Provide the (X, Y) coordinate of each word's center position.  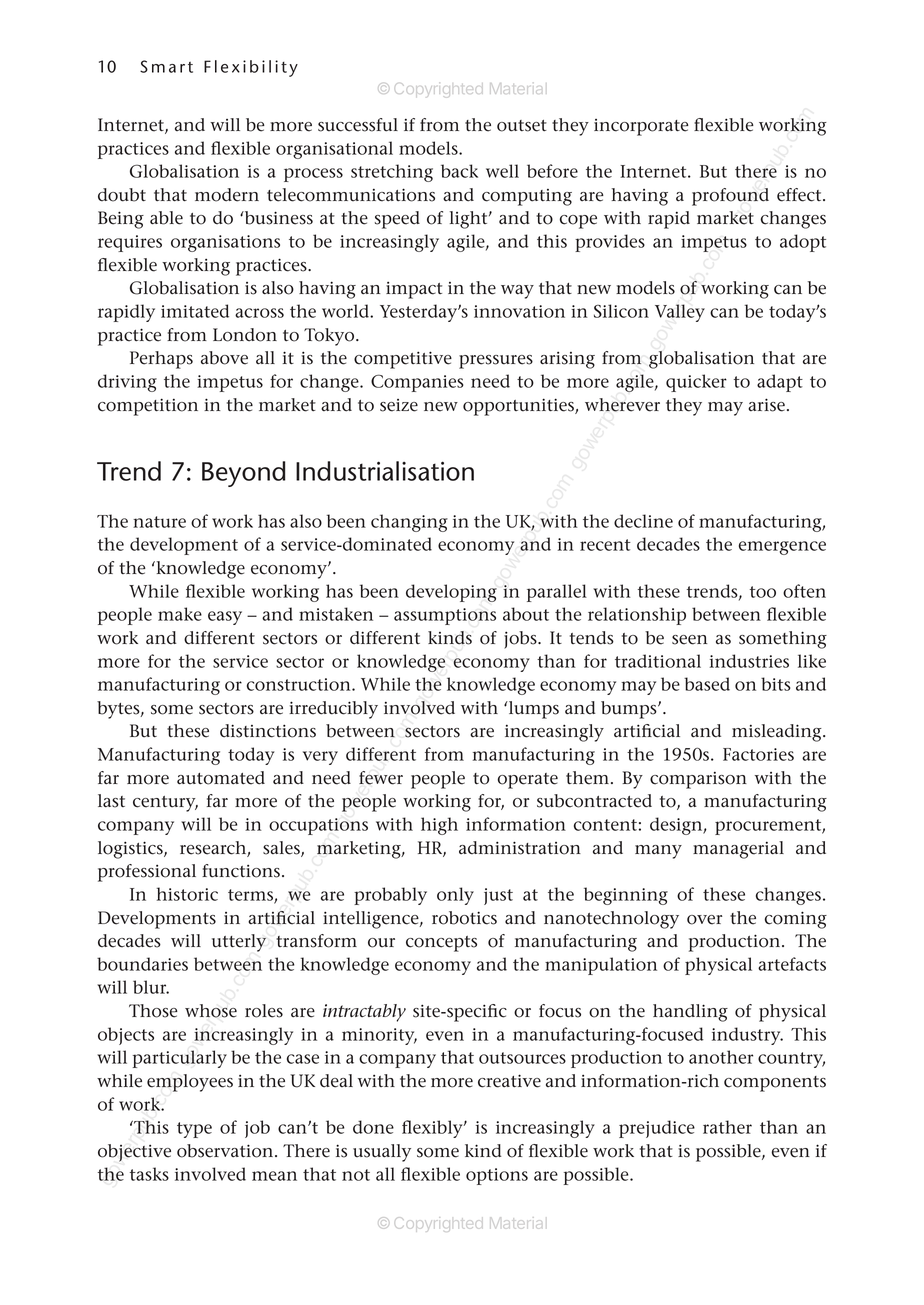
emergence (782, 548)
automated (221, 778)
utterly (239, 943)
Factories (758, 754)
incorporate (641, 127)
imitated (195, 311)
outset (522, 126)
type (194, 1130)
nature (159, 522)
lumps (533, 710)
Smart (166, 66)
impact (414, 290)
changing (409, 523)
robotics (464, 918)
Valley (680, 313)
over (704, 920)
